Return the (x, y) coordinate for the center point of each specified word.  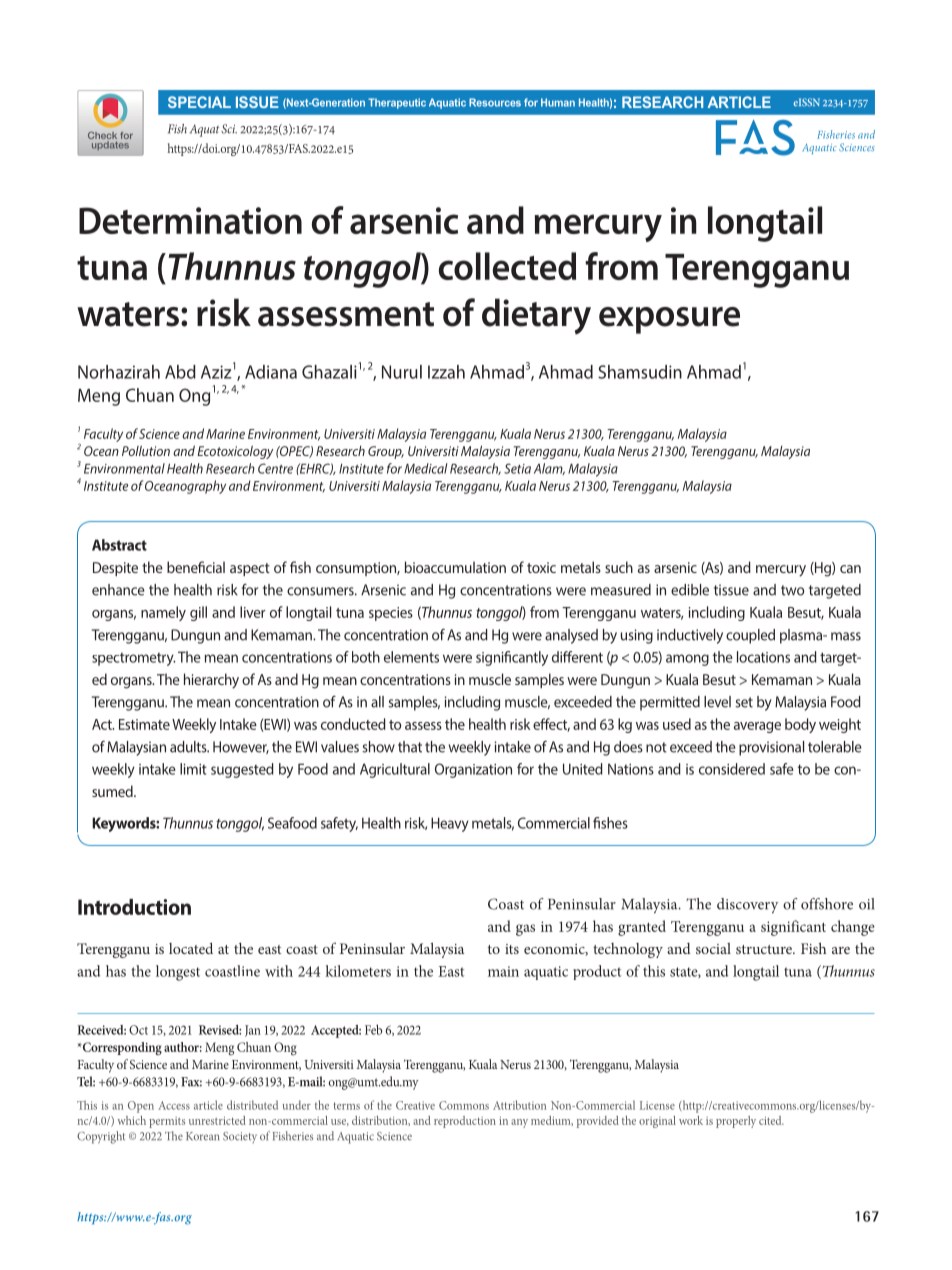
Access (174, 1105)
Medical (426, 468)
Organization (473, 770)
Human (558, 102)
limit (193, 769)
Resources (495, 102)
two (792, 590)
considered (732, 769)
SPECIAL (199, 102)
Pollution (146, 451)
